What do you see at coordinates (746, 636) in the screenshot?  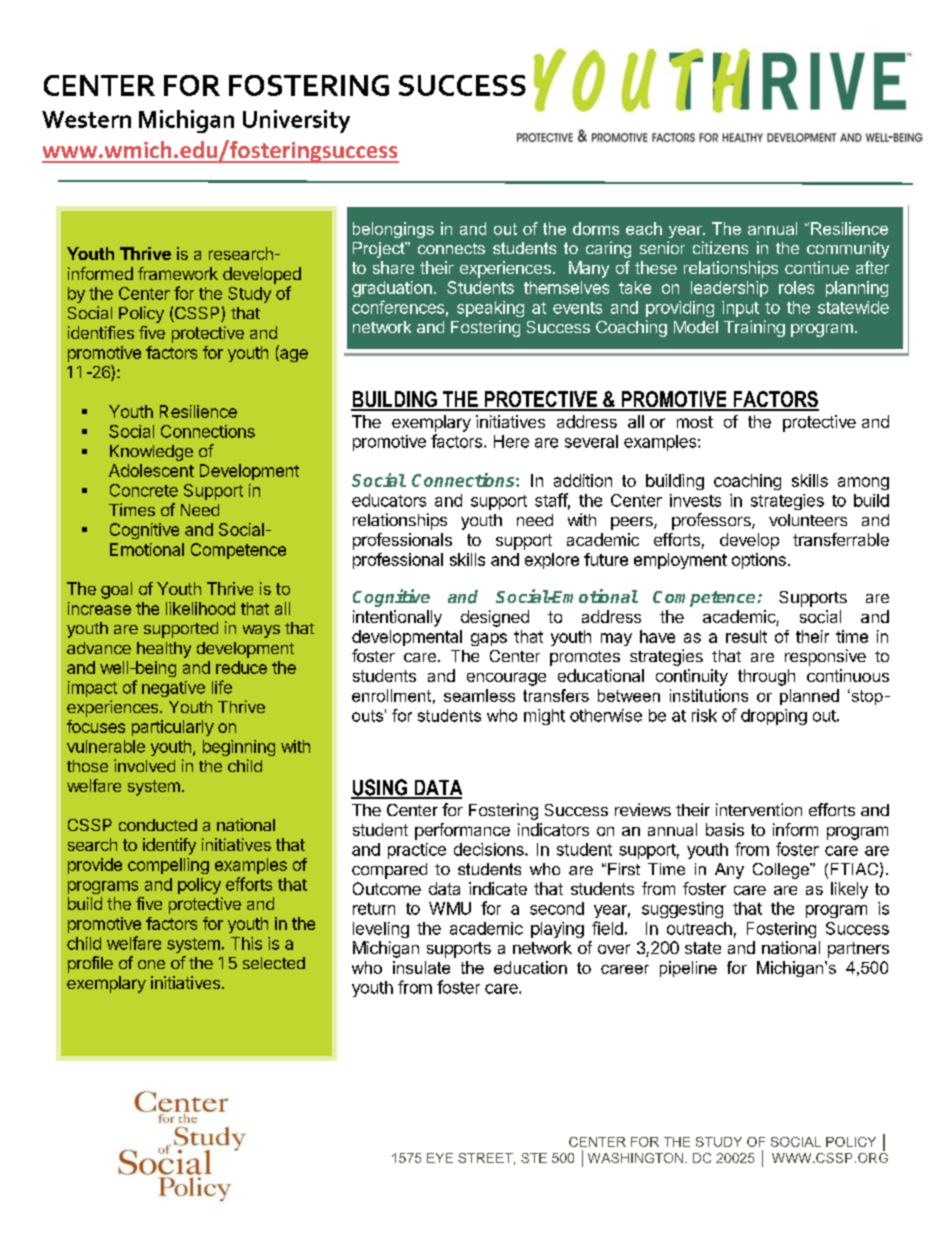 I see `result` at bounding box center [746, 636].
